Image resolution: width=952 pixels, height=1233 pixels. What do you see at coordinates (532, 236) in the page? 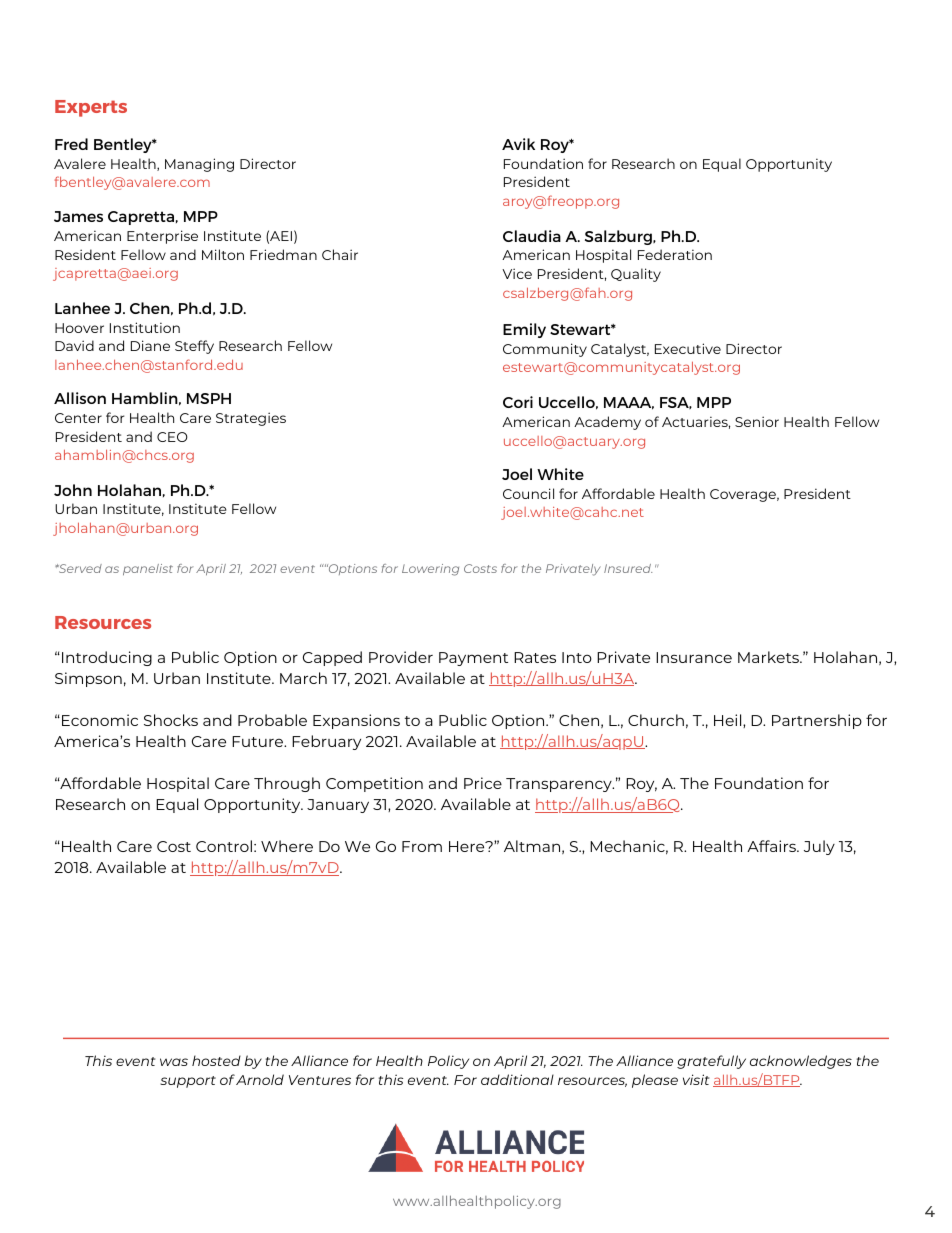
I see `Claudia` at bounding box center [532, 236].
